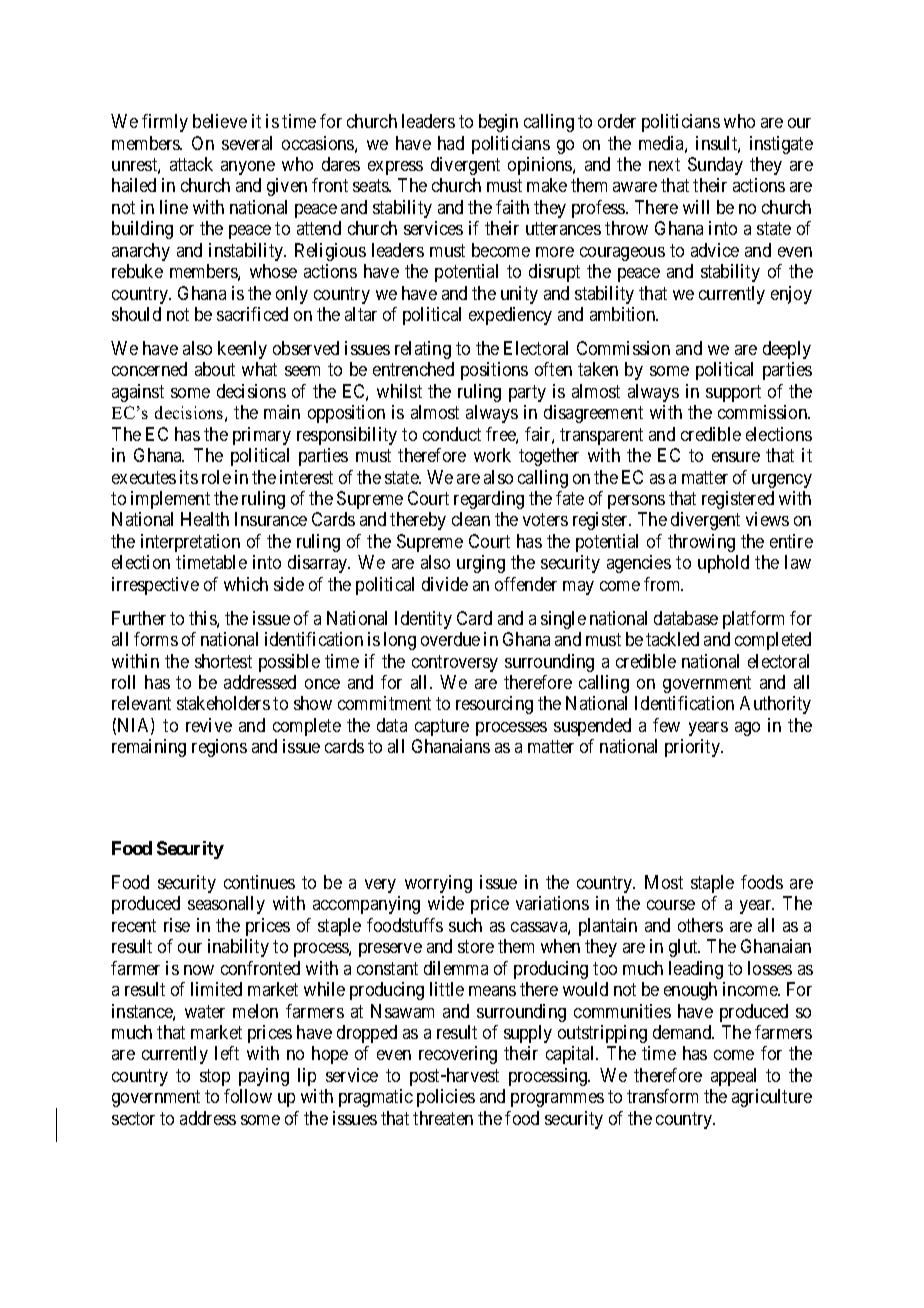  Describe the element at coordinates (446, 1098) in the image. I see `policies` at that location.
